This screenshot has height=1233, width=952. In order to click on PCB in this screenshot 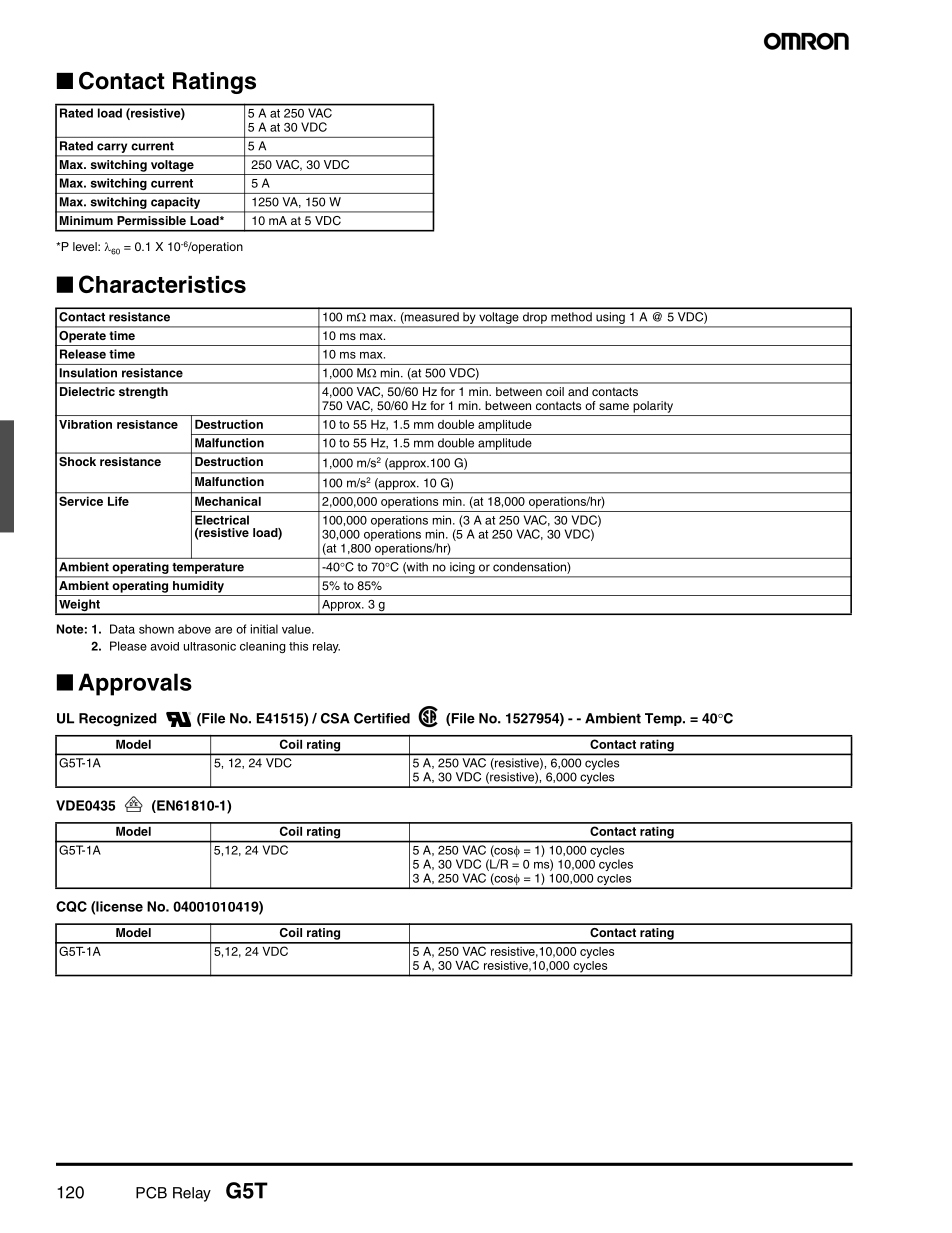, I will do `click(151, 1193)`.
